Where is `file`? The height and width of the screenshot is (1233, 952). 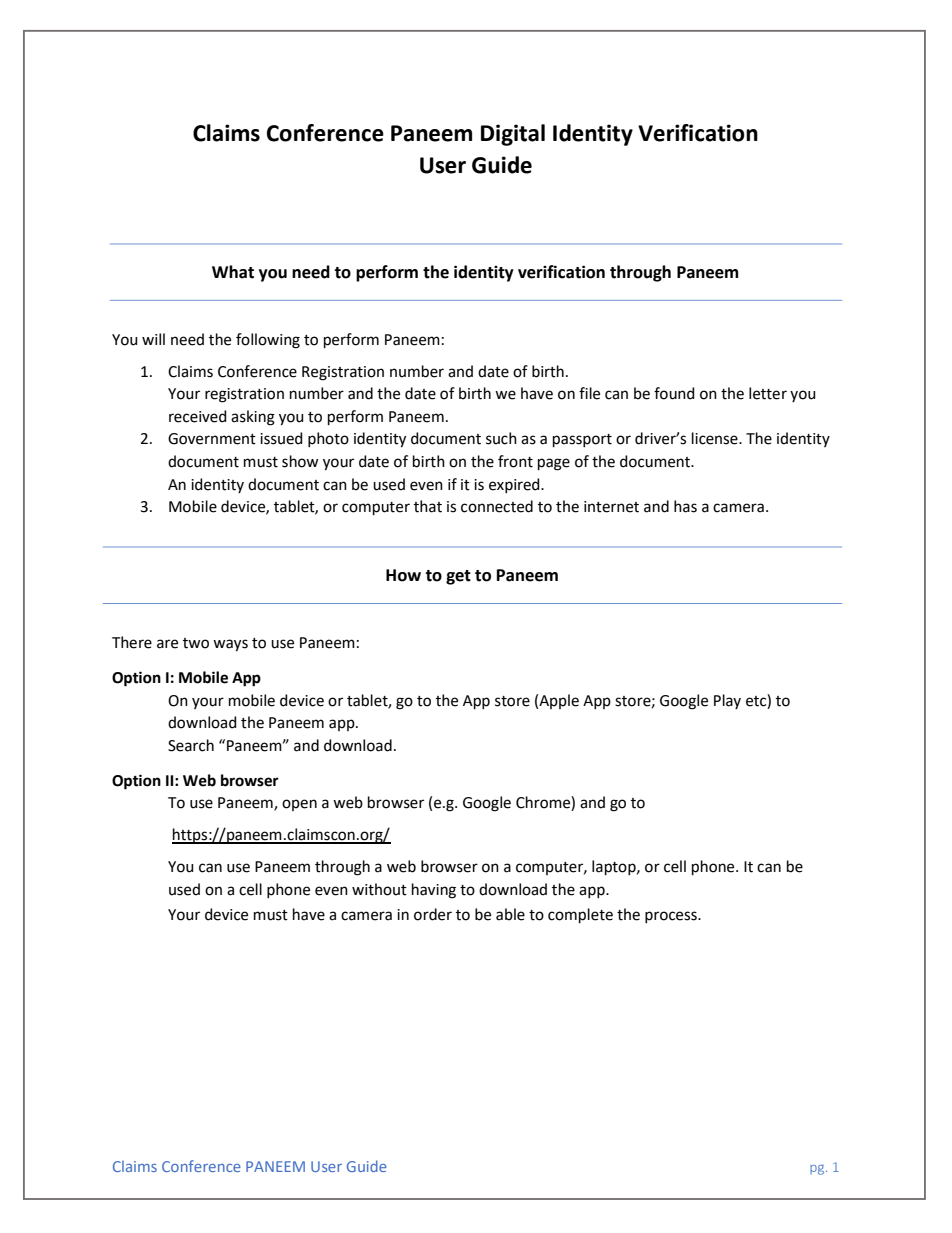
file is located at coordinates (589, 393).
